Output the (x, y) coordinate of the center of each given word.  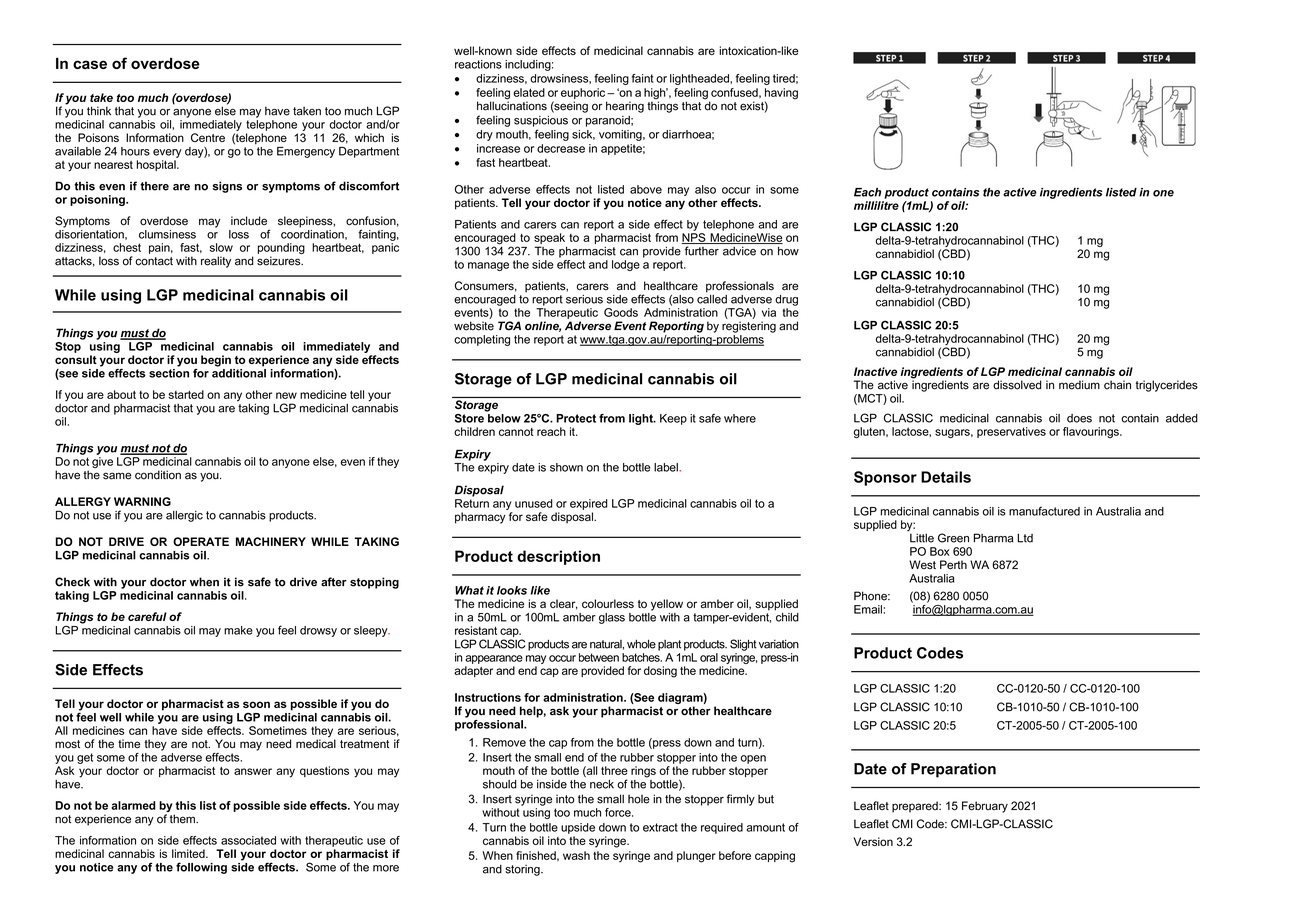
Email (868, 609)
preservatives (1011, 432)
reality (216, 262)
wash (576, 855)
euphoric (584, 93)
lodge (626, 265)
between (599, 657)
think (99, 111)
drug (786, 300)
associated (248, 840)
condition (158, 475)
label (667, 467)
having (781, 95)
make (238, 630)
